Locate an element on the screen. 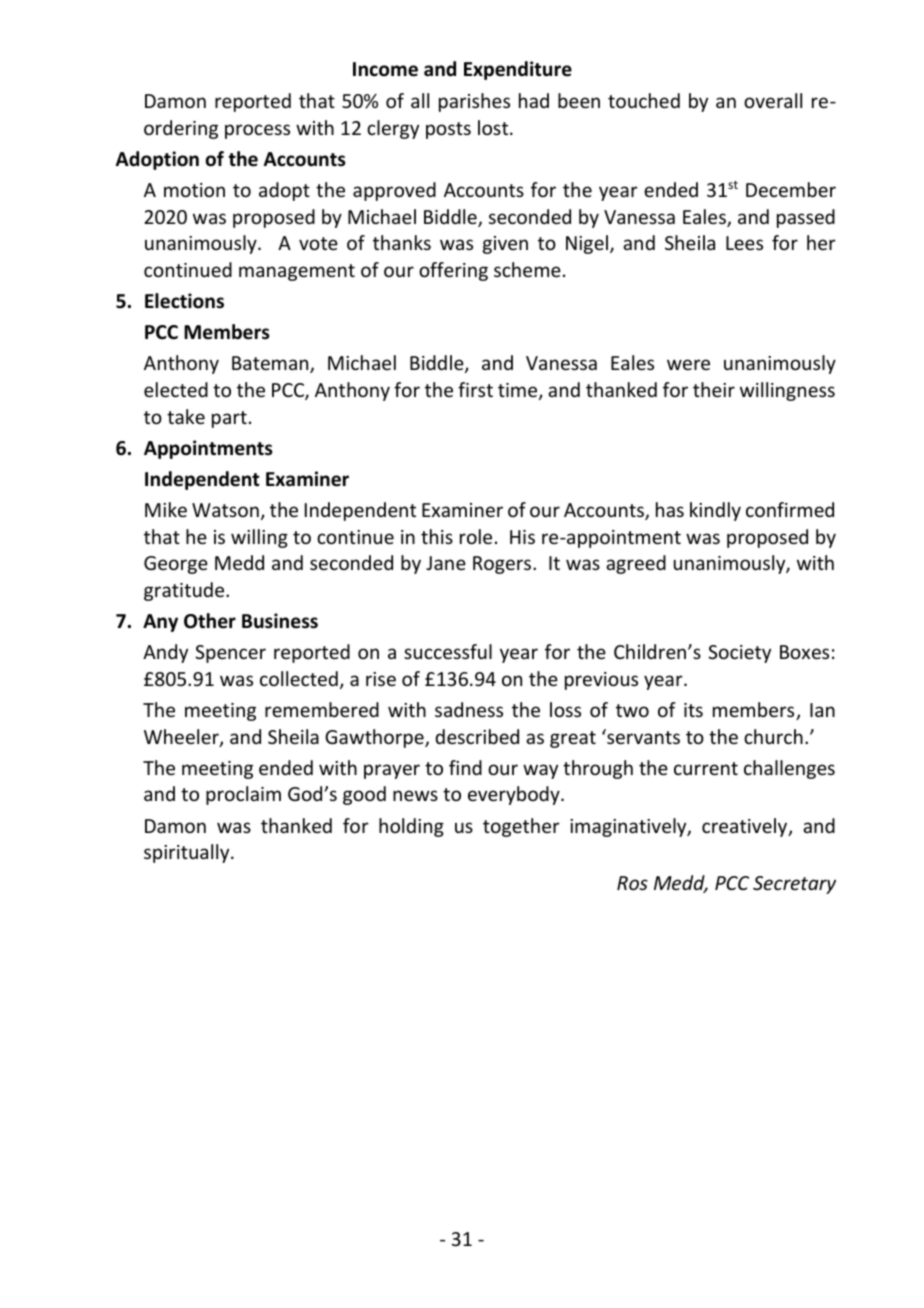 The height and width of the screenshot is (1308, 924). Watson is located at coordinates (225, 510).
